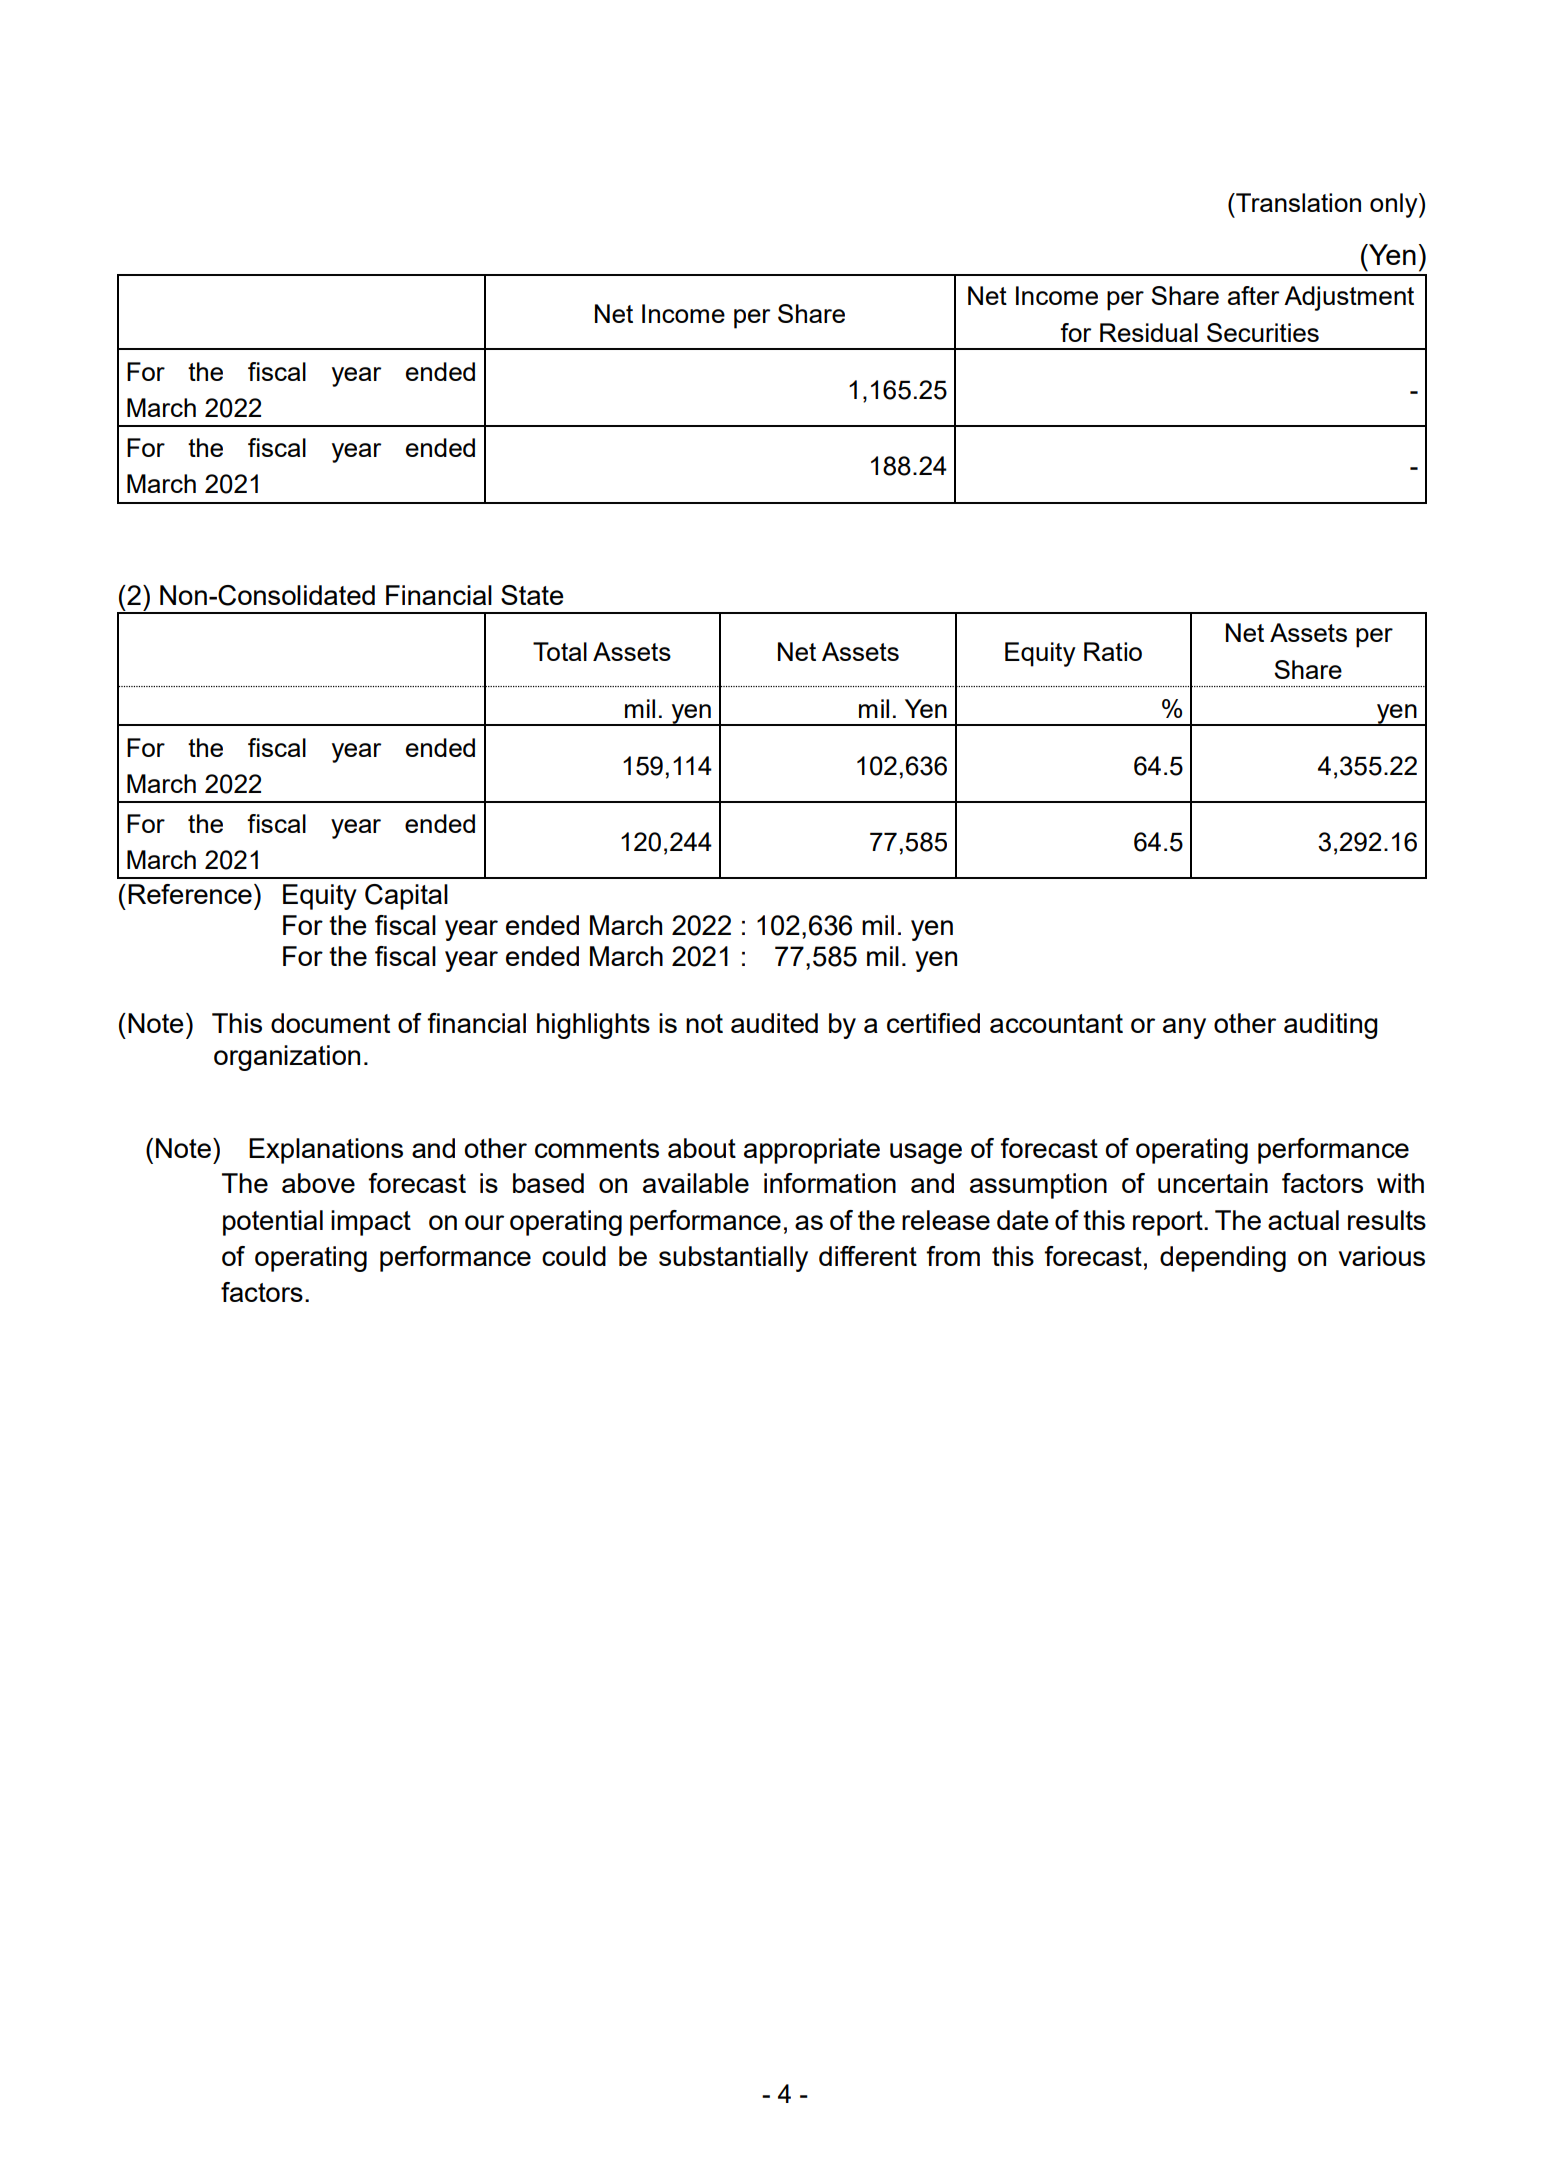  Describe the element at coordinates (560, 651) in the screenshot. I see `Total` at that location.
